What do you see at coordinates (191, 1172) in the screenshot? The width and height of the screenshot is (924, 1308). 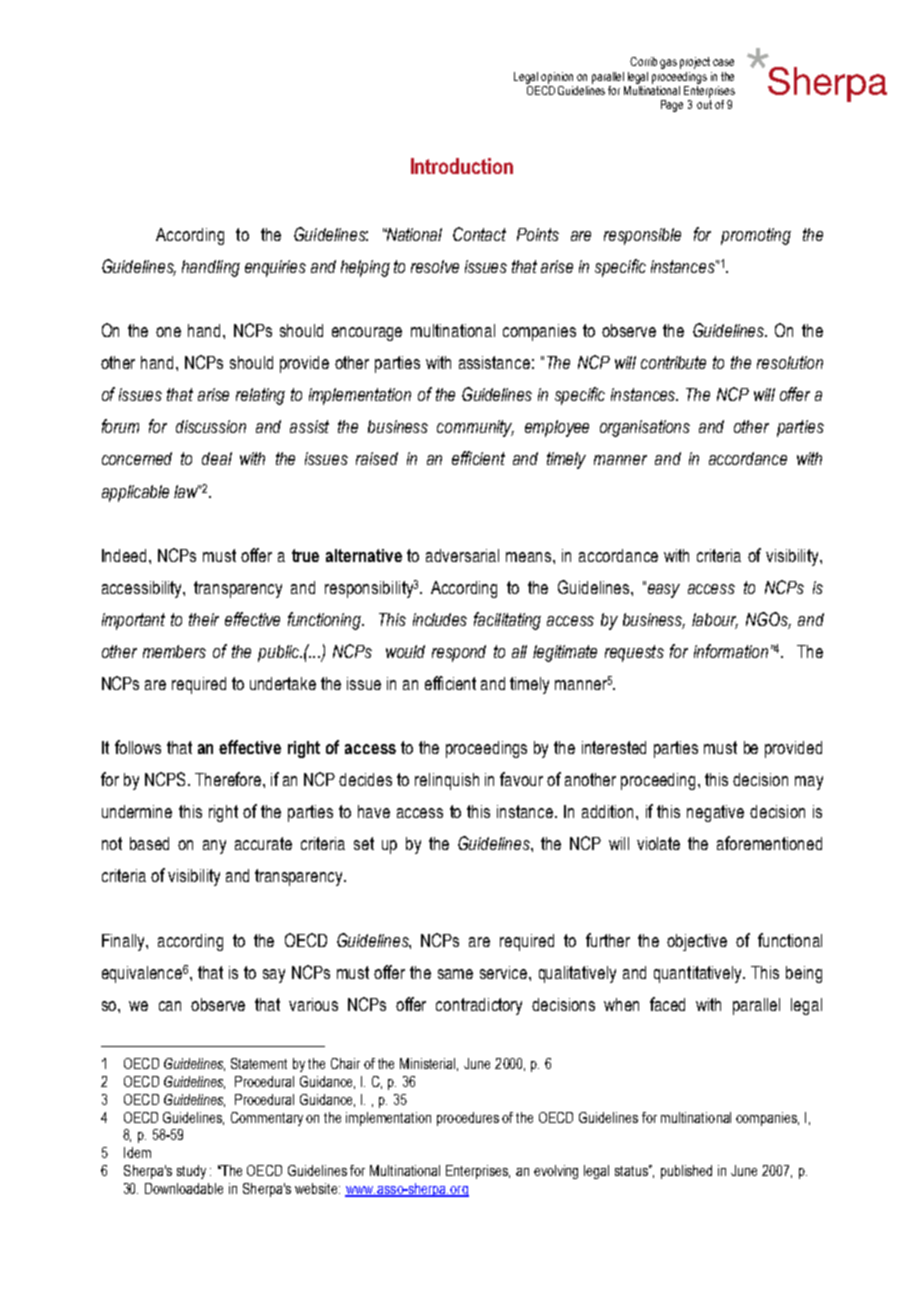 I see `study` at bounding box center [191, 1172].
